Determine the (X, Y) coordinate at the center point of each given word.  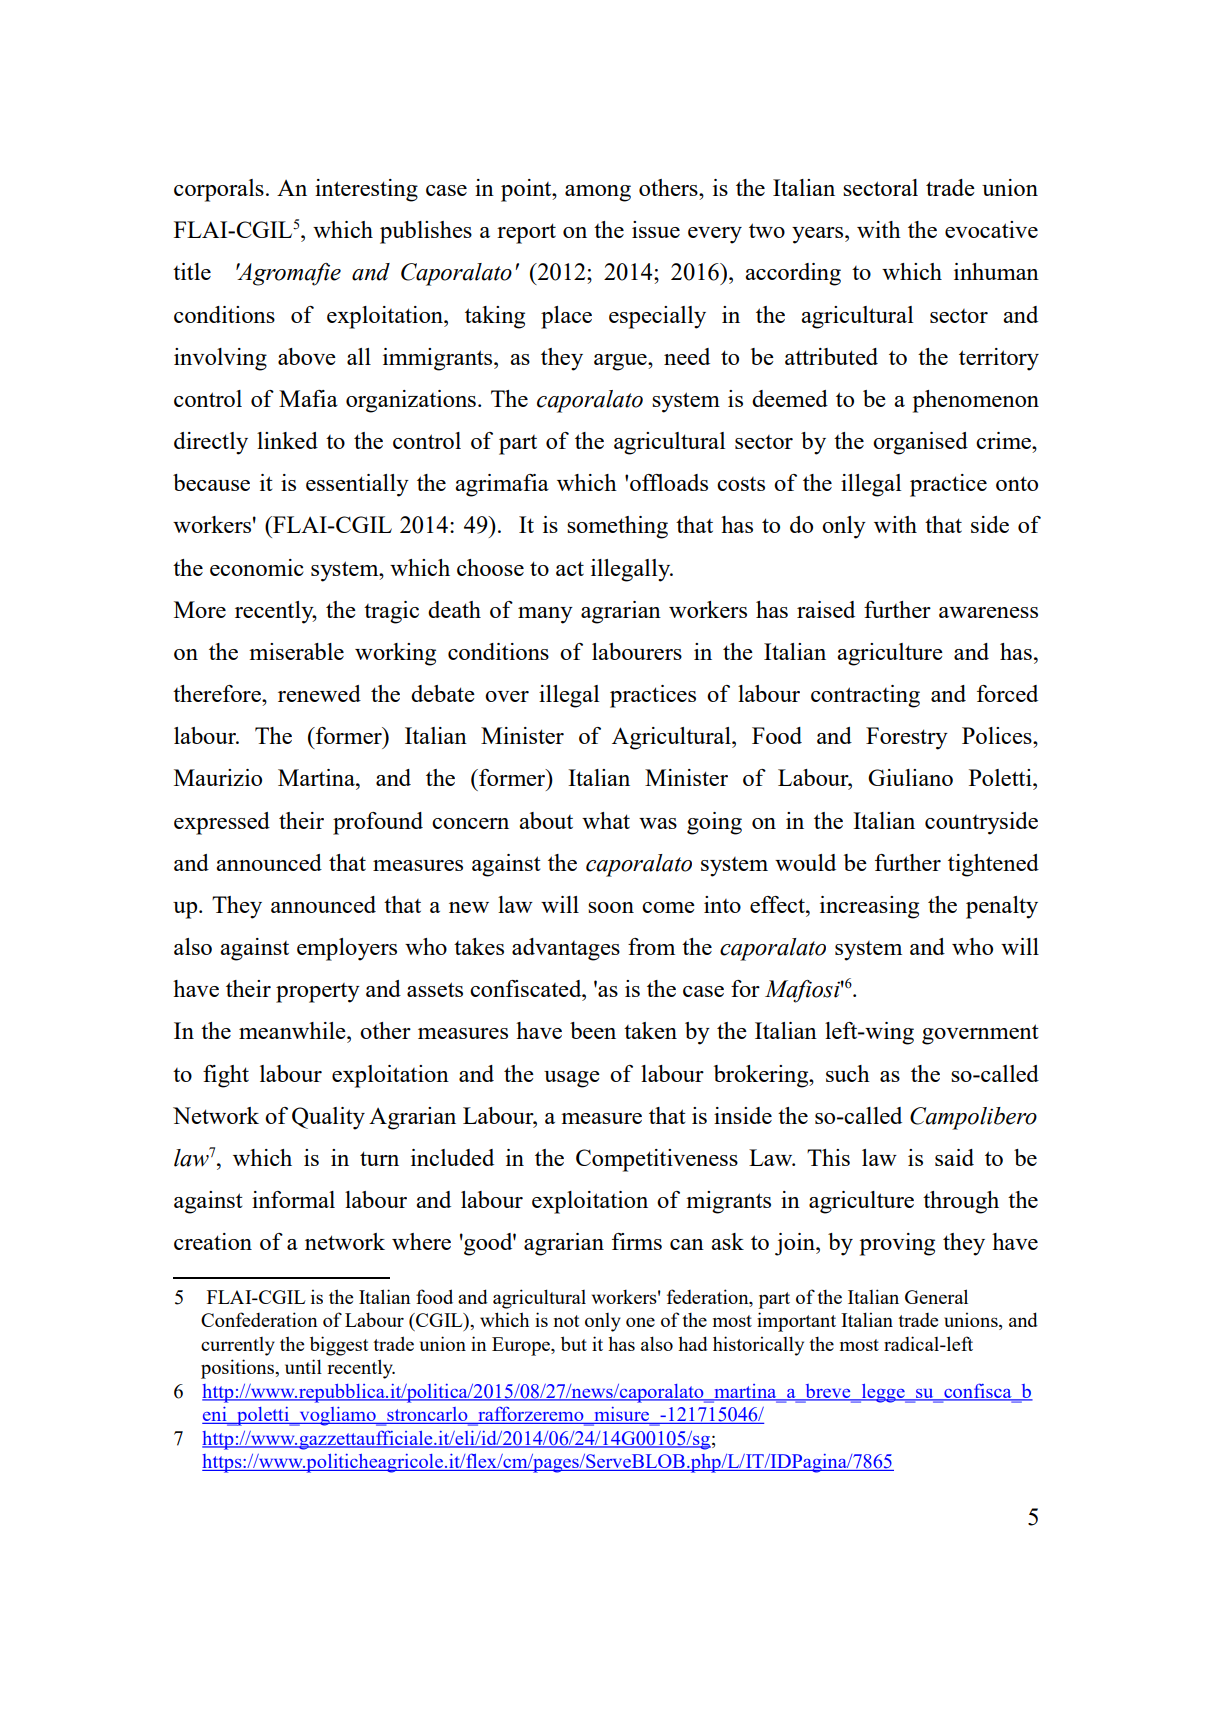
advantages (566, 949)
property (318, 993)
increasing (869, 907)
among (598, 193)
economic (257, 567)
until (303, 1366)
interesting (366, 190)
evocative (991, 229)
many (545, 615)
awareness (988, 612)
